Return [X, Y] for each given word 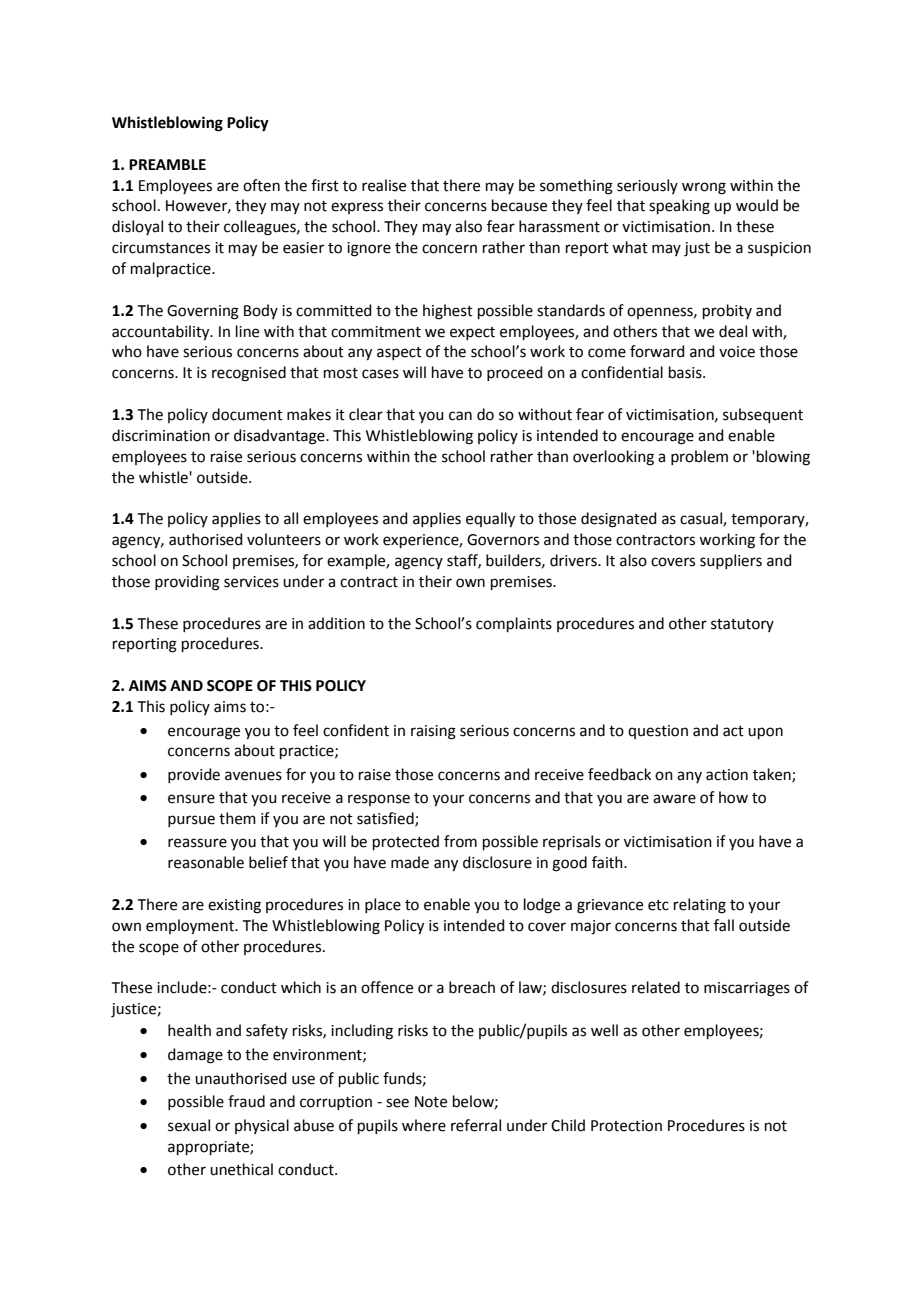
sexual [189, 1125]
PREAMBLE [167, 164]
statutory [742, 625]
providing [187, 583]
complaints [514, 624]
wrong [704, 188]
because [519, 205]
